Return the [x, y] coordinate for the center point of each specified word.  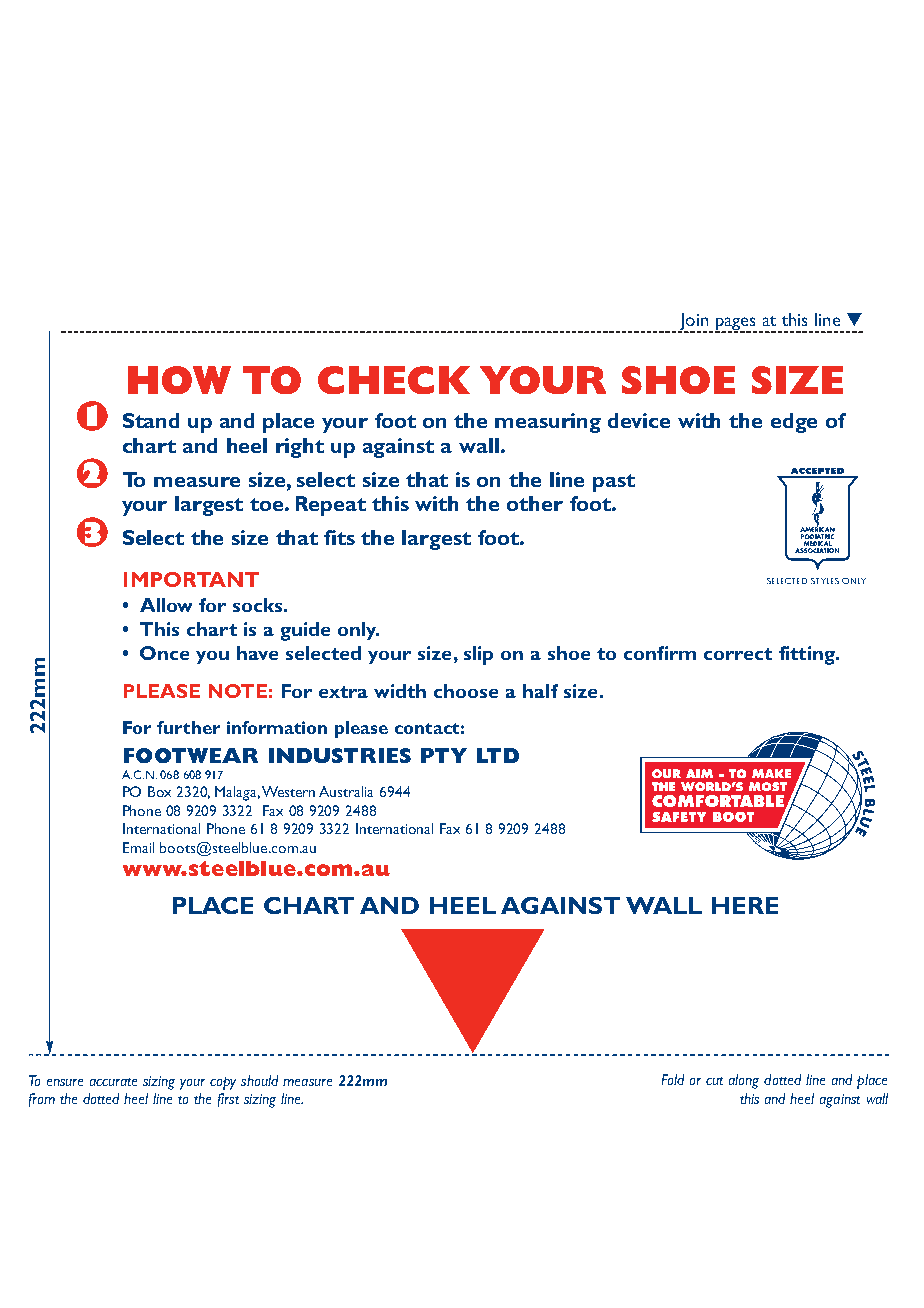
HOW [179, 380]
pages [736, 324]
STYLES [825, 581]
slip [478, 655]
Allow [166, 605]
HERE [745, 905]
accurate [113, 1082]
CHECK [394, 380]
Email [138, 847]
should [259, 1080]
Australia [346, 791]
